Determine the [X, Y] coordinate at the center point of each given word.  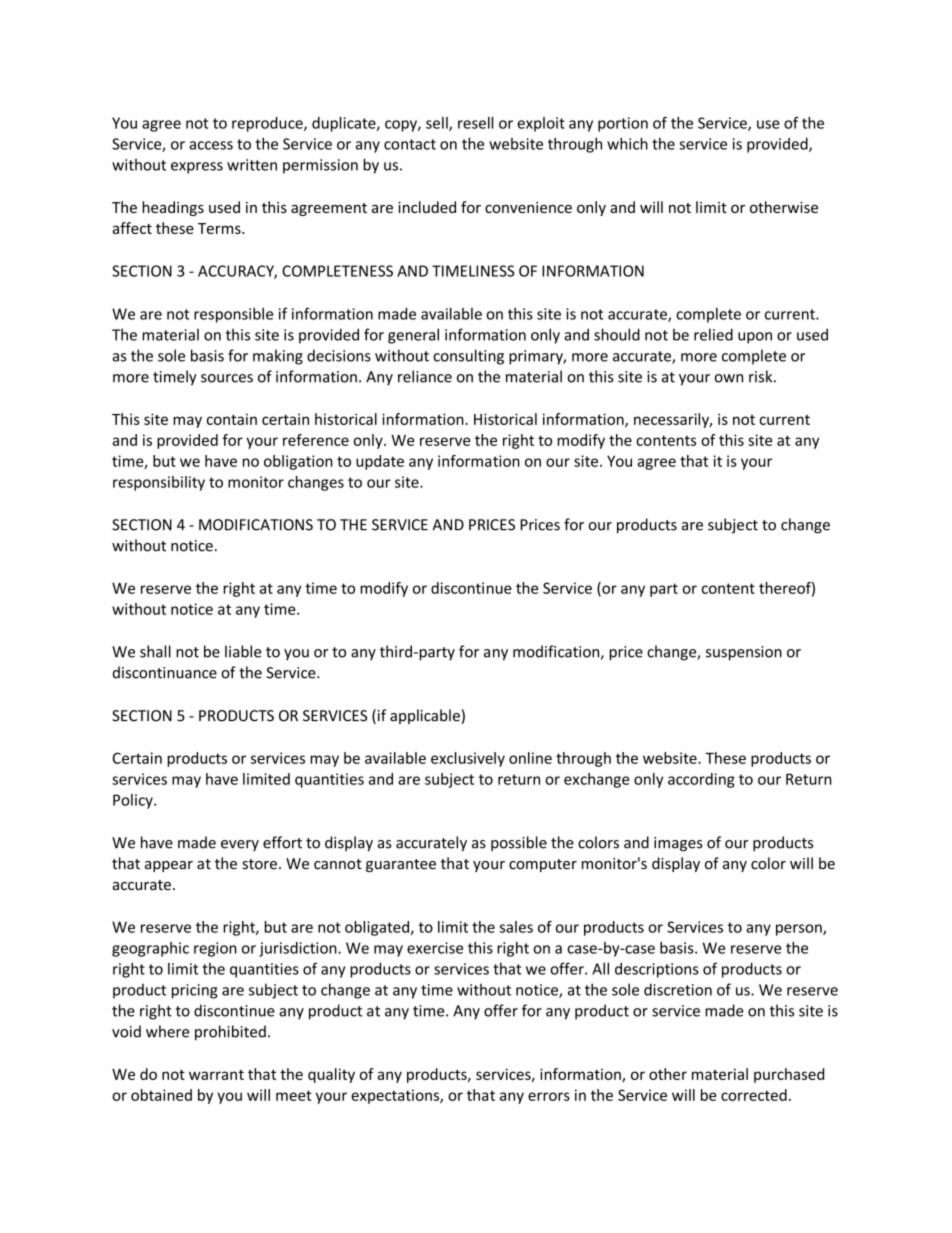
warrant [216, 1075]
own [729, 378]
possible [519, 843]
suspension [744, 653]
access [211, 145]
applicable [425, 716]
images [678, 844]
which [627, 143]
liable [243, 651]
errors [549, 1096]
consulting [468, 357]
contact [410, 144]
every [240, 845]
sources [227, 378]
